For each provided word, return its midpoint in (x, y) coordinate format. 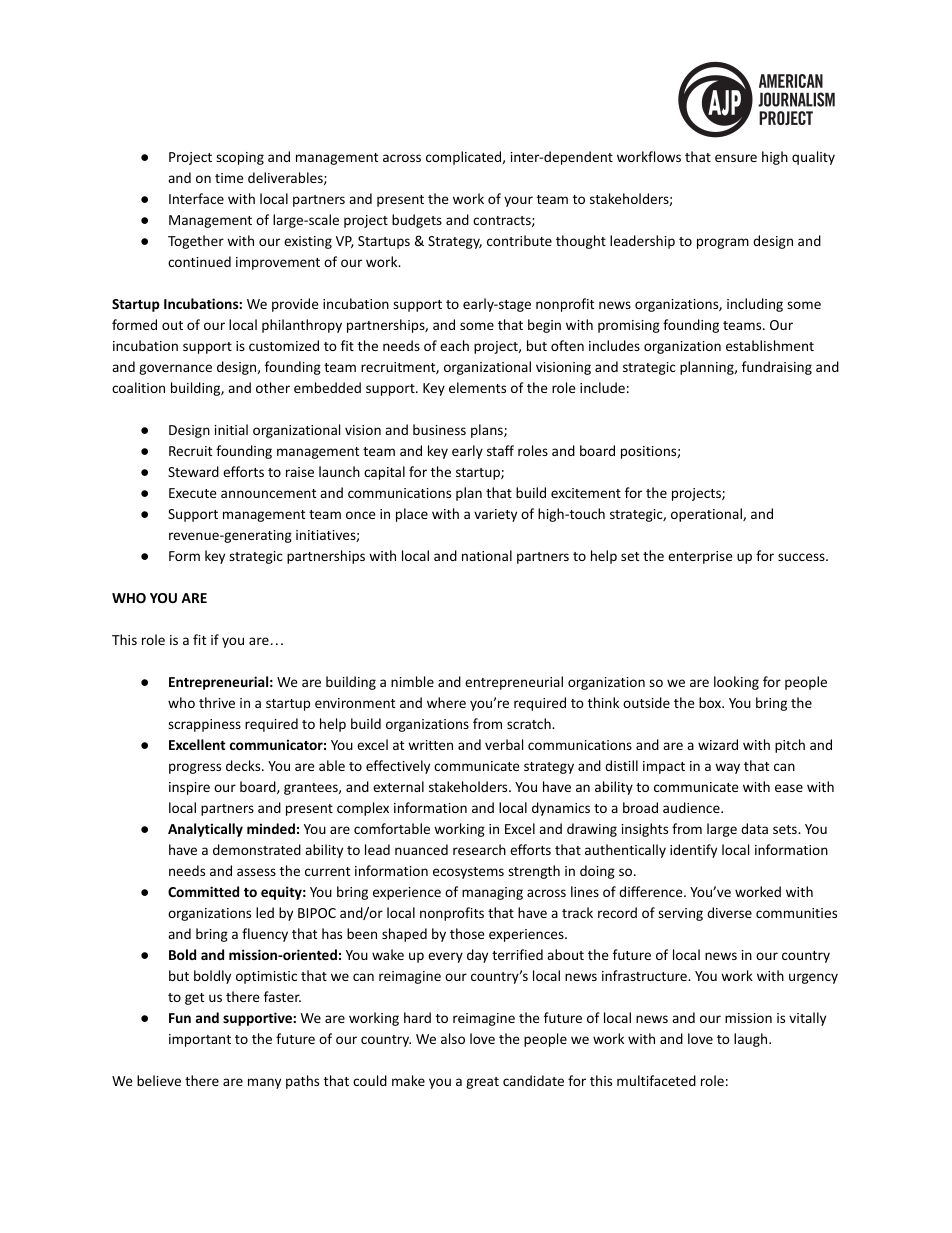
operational (707, 515)
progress (195, 768)
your (518, 201)
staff (500, 450)
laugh (752, 1040)
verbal (504, 744)
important (200, 1040)
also (453, 1038)
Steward (193, 471)
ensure (736, 158)
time (229, 178)
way (727, 768)
